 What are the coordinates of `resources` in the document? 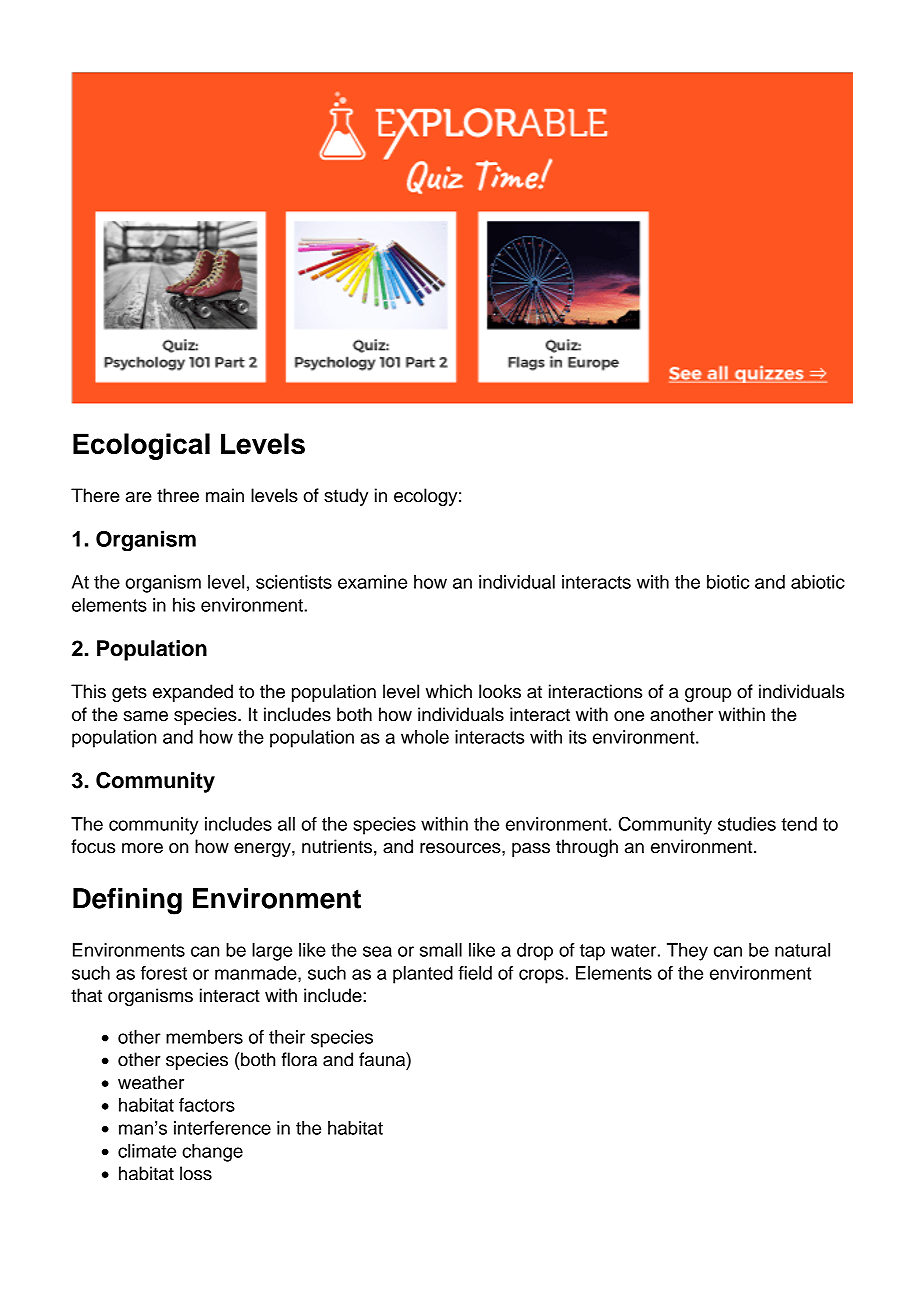 It's located at (461, 848).
